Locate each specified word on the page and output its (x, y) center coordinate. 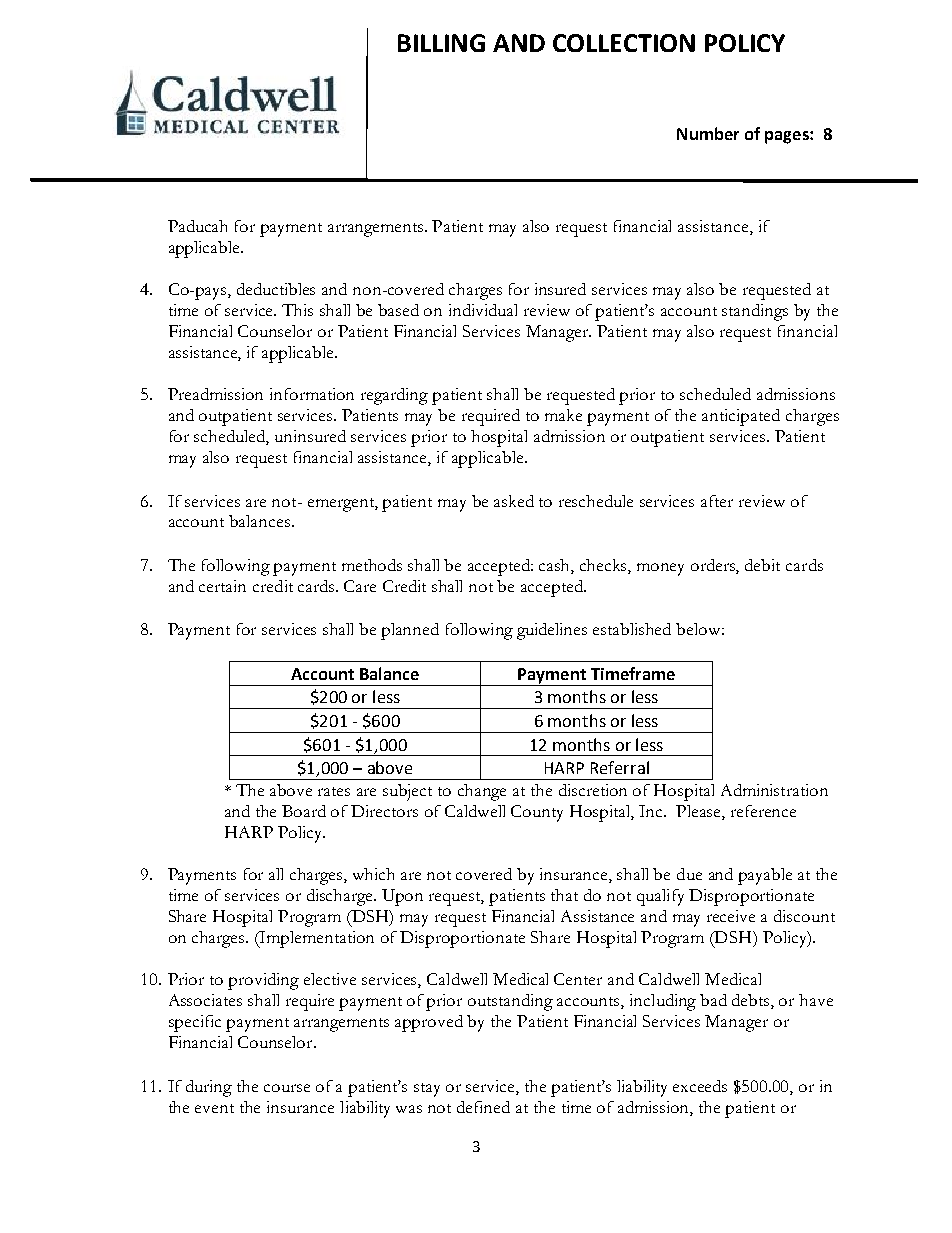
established (632, 629)
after (717, 501)
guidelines (552, 631)
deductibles (276, 289)
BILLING (441, 43)
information (312, 394)
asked (514, 501)
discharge (341, 897)
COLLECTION (624, 43)
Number (708, 133)
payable (765, 876)
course (287, 1088)
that (564, 895)
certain (222, 586)
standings (755, 312)
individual (483, 310)
